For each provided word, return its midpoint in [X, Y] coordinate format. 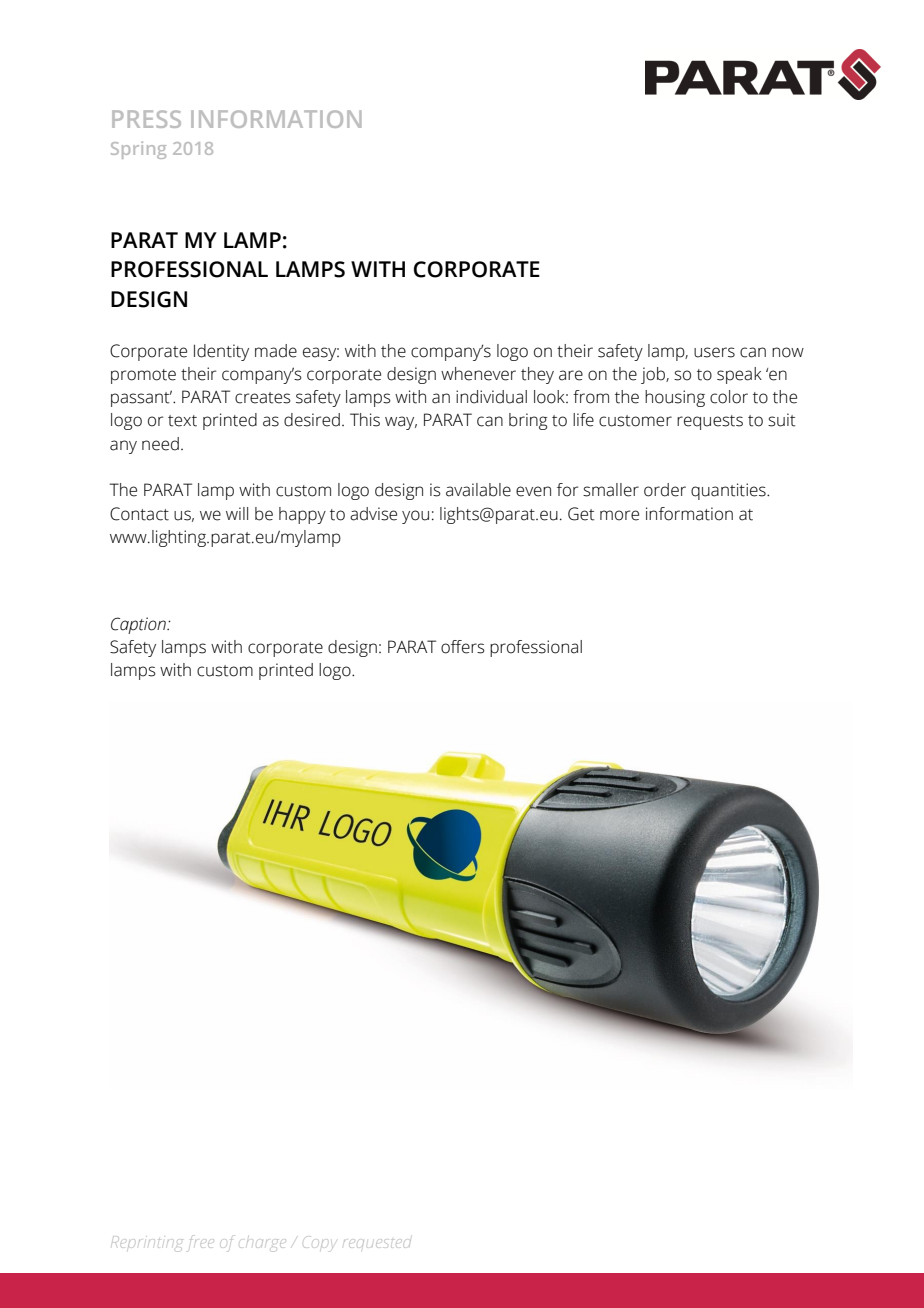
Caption [139, 625]
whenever [478, 374]
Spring [138, 150]
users [714, 352]
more [619, 515]
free [200, 1245]
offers [463, 647]
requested [377, 1243]
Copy [321, 1244]
